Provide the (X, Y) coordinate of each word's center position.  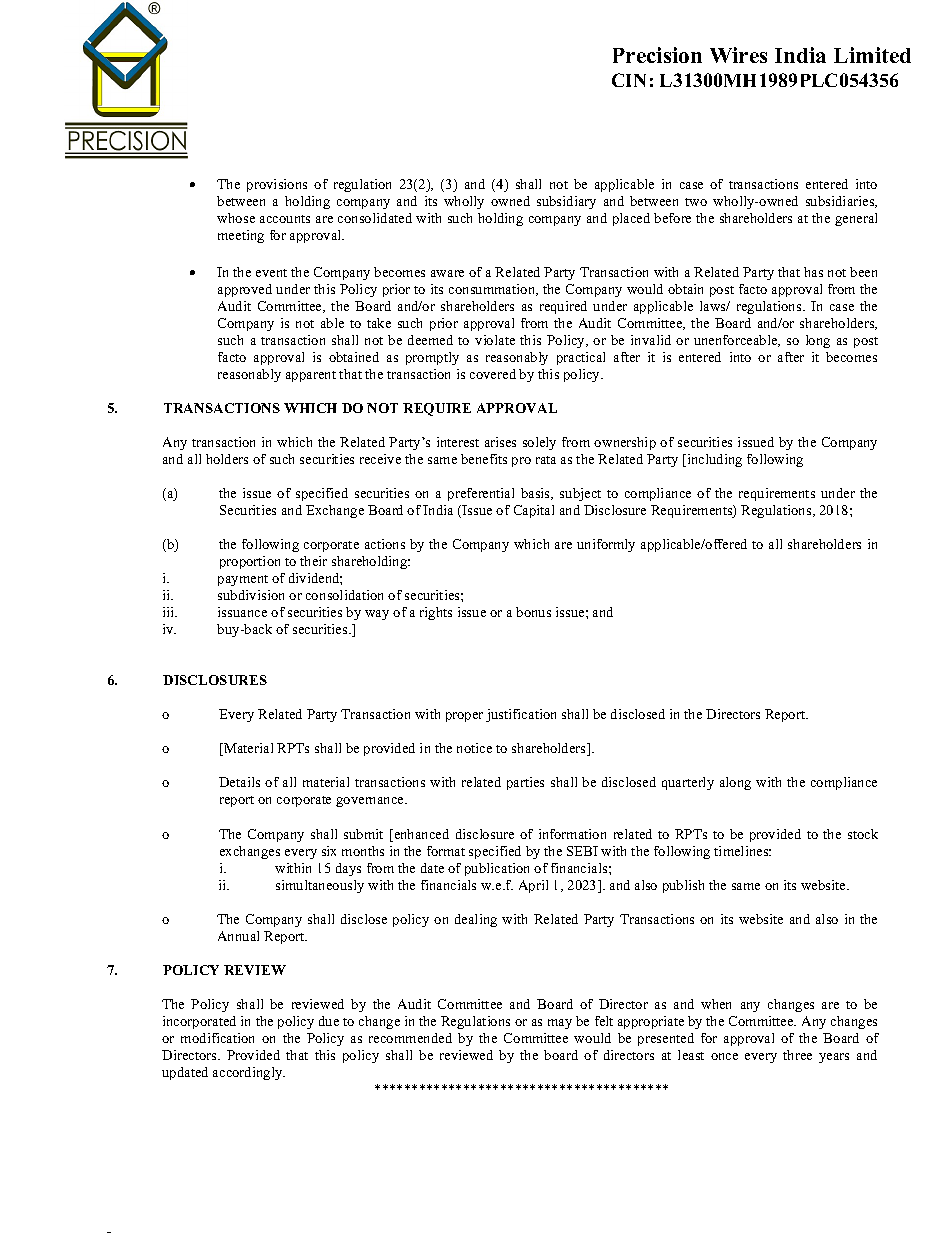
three (797, 1055)
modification (217, 1038)
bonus (533, 612)
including (713, 460)
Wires (738, 55)
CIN (629, 80)
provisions (277, 185)
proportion (250, 562)
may (560, 1024)
